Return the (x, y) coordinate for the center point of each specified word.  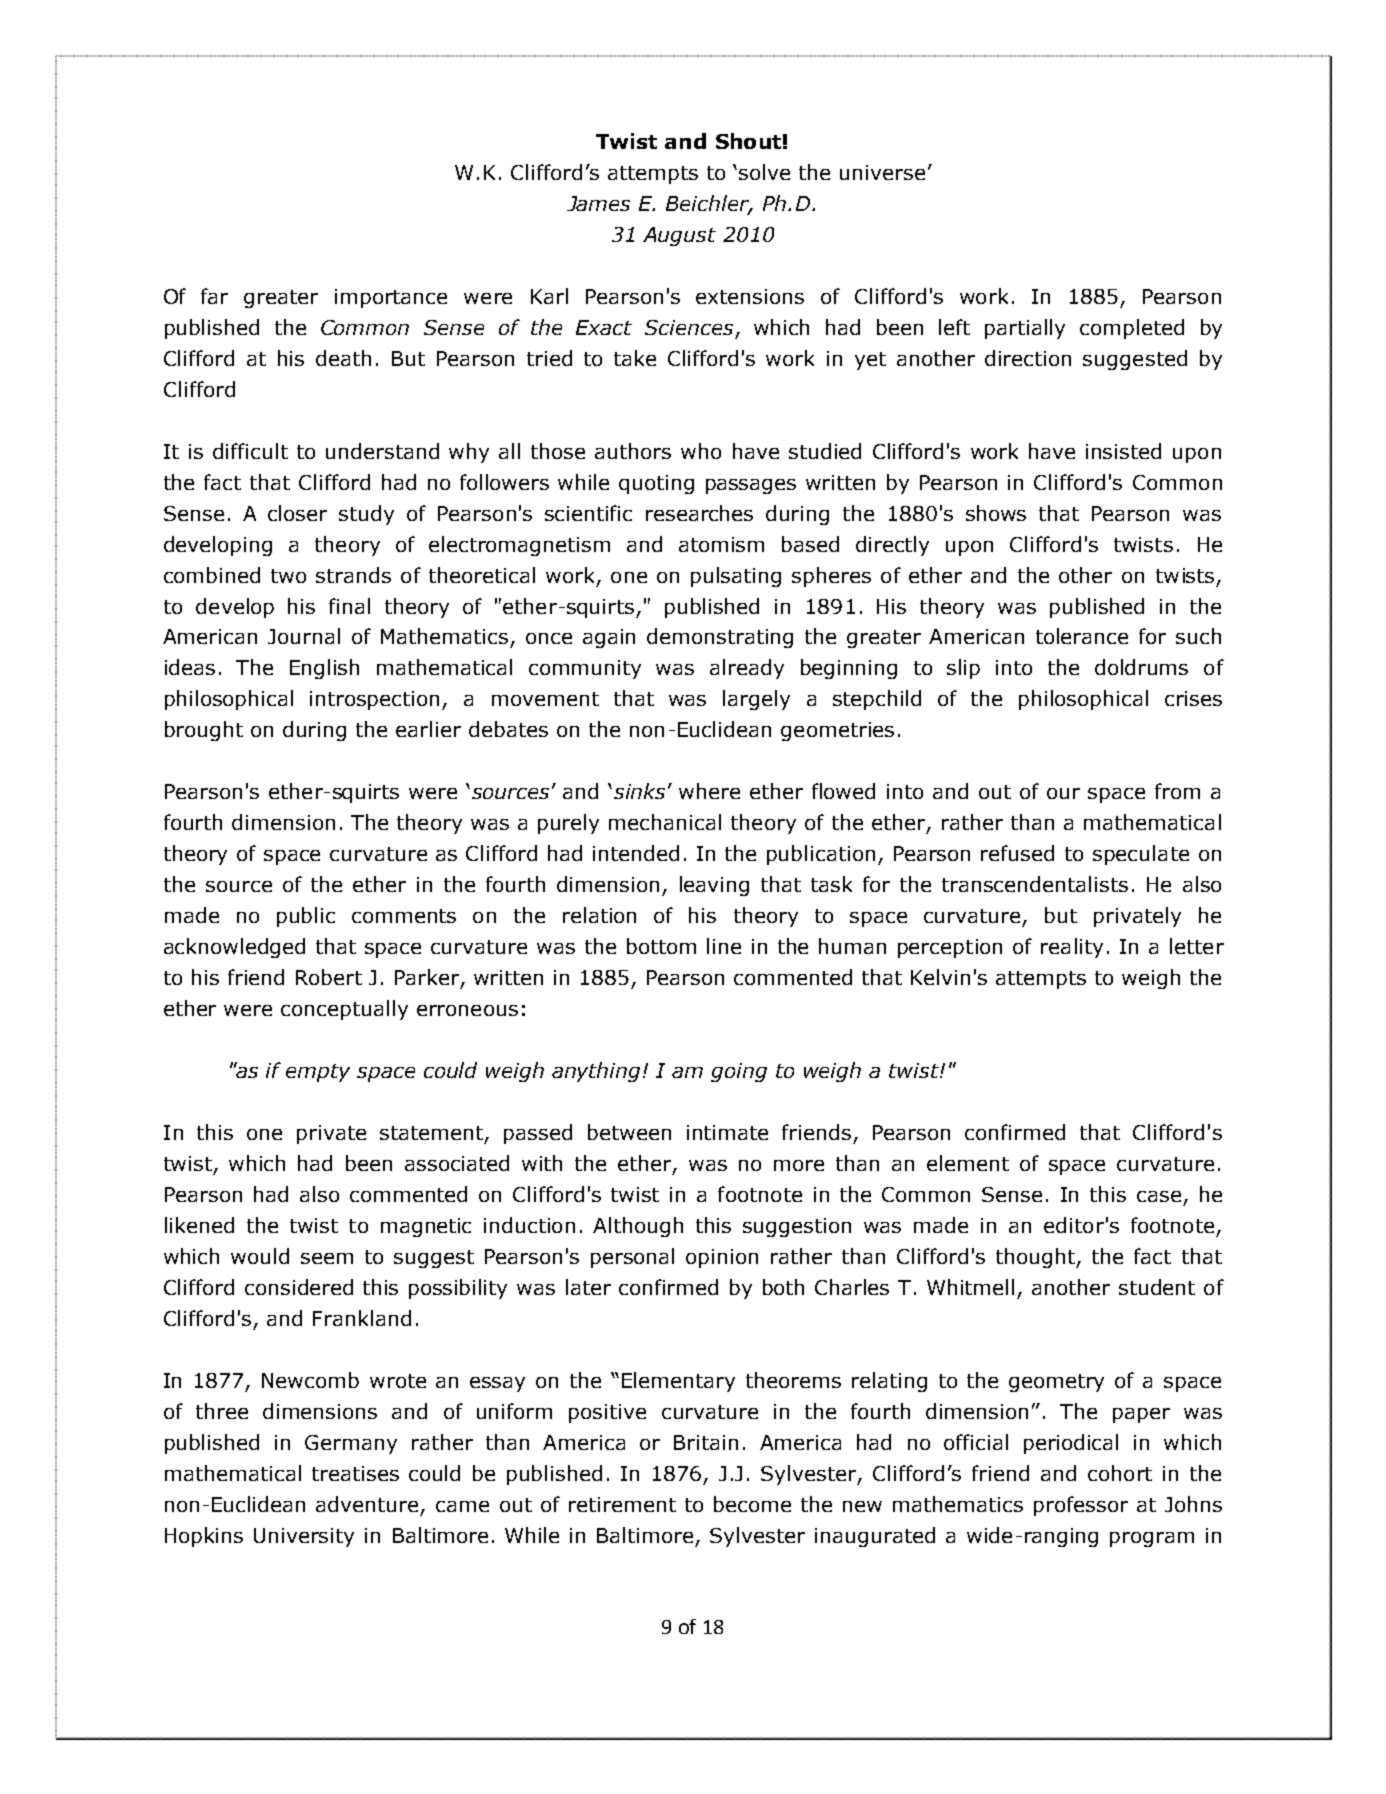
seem (327, 1258)
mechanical (665, 822)
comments (404, 916)
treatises (355, 1473)
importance (391, 298)
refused (1017, 853)
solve (764, 172)
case (1159, 1196)
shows (996, 513)
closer (297, 513)
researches (699, 513)
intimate (727, 1132)
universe (882, 172)
